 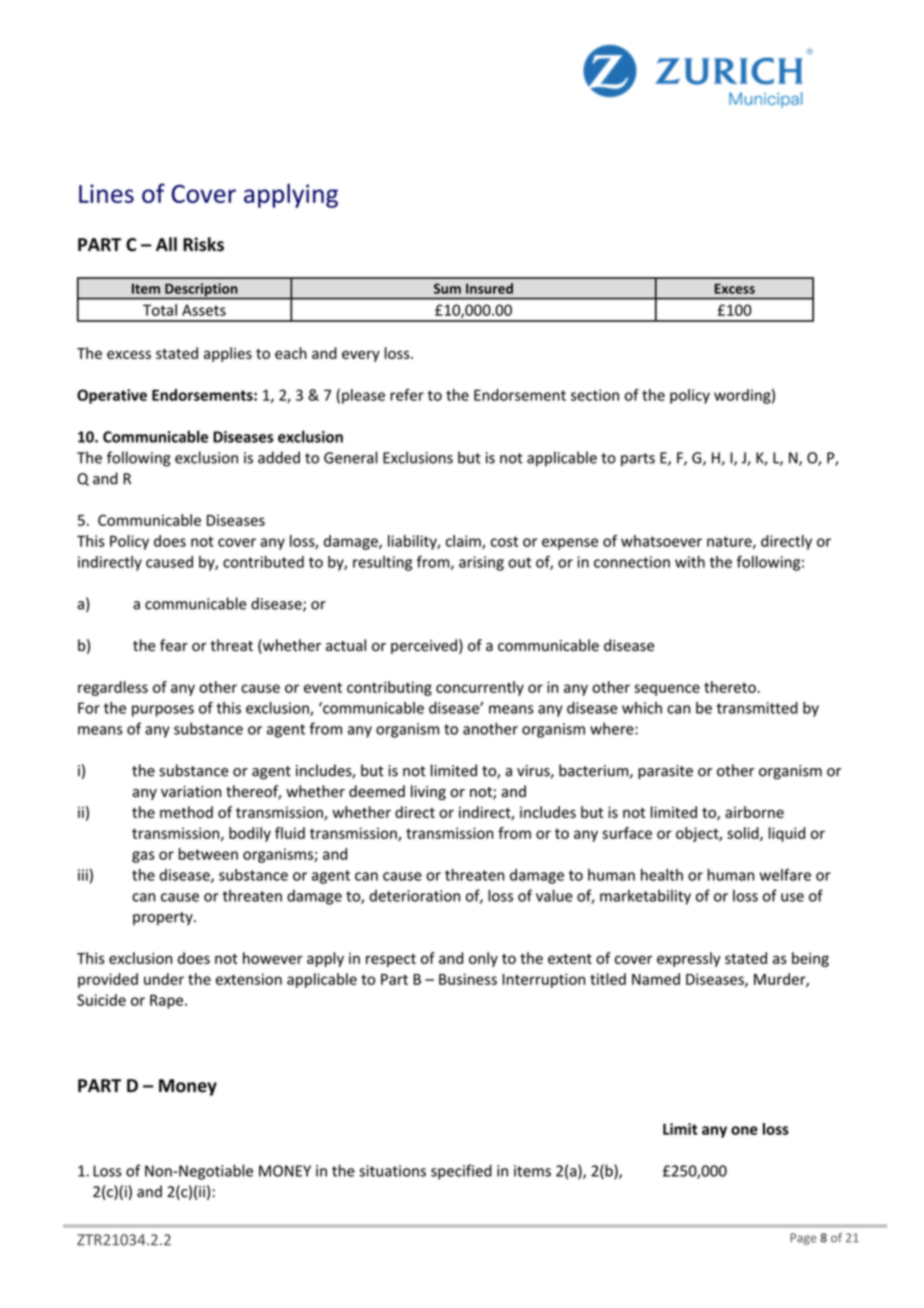 I want to click on whatsoever, so click(x=661, y=541).
